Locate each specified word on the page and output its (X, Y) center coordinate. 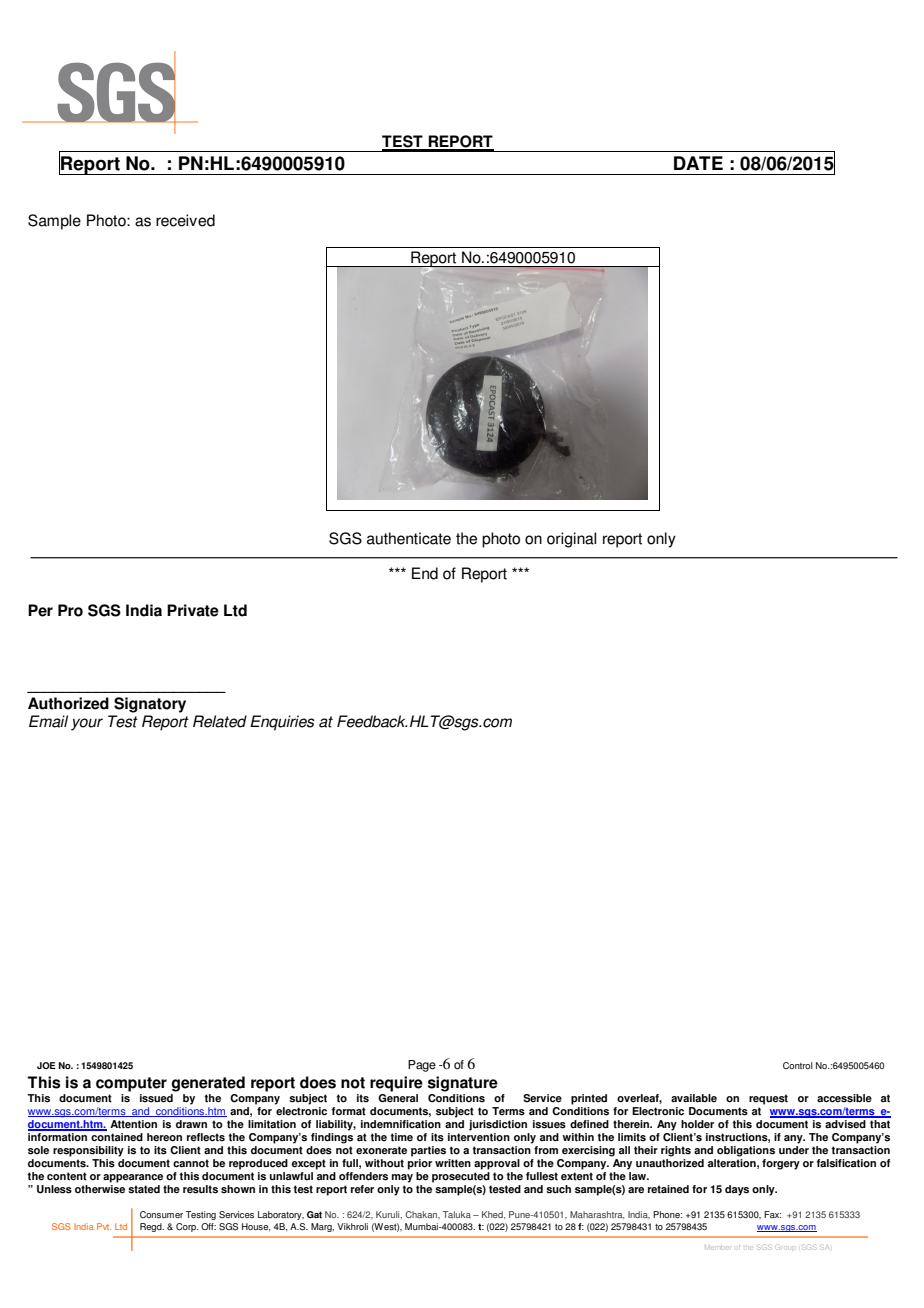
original (571, 540)
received (185, 220)
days (737, 1190)
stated (144, 1189)
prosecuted (461, 1177)
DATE (698, 163)
